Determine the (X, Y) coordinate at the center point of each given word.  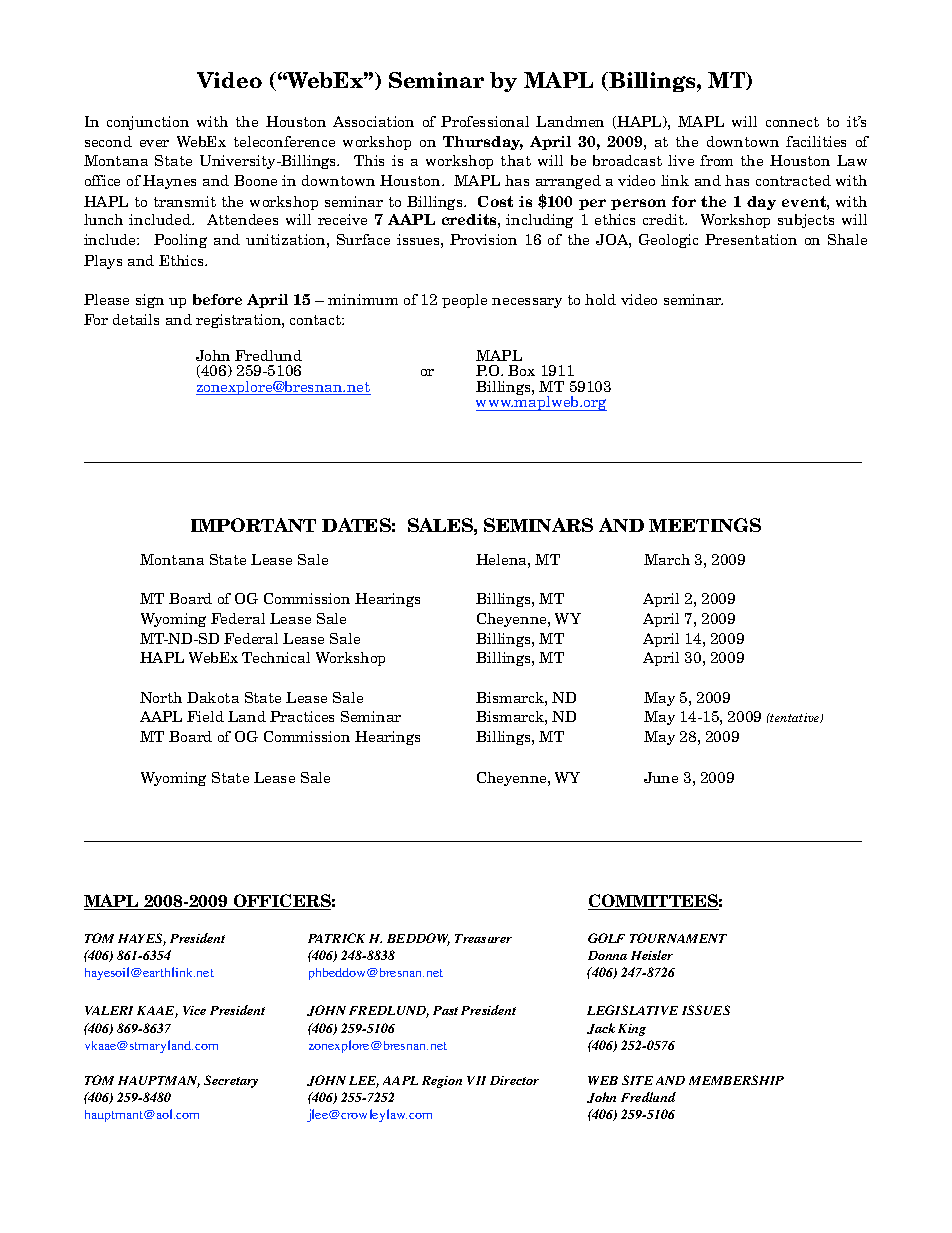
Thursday (483, 143)
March (667, 559)
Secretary (231, 1081)
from (716, 160)
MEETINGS (705, 525)
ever (154, 143)
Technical (276, 657)
